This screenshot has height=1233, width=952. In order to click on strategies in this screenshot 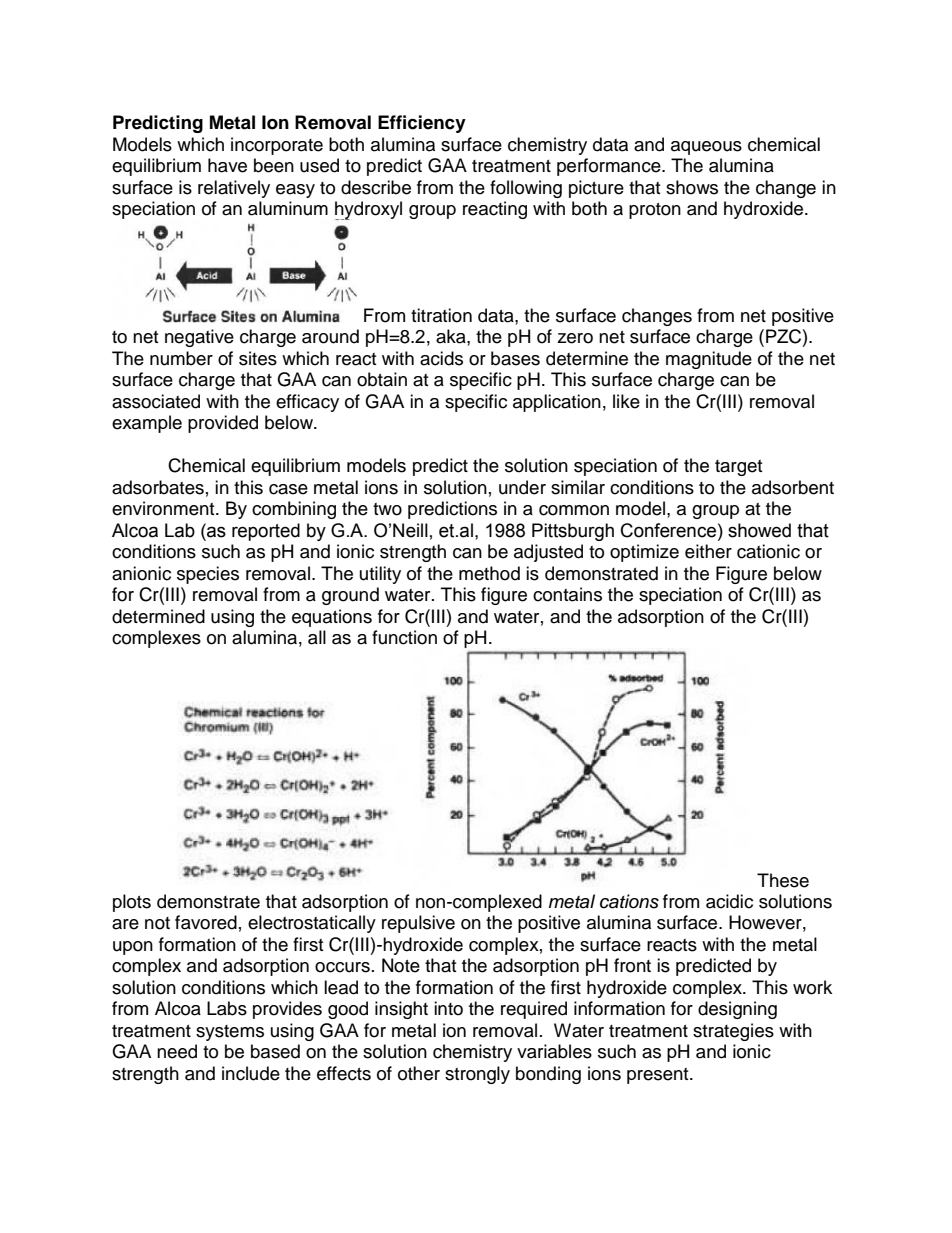, I will do `click(733, 1032)`.
